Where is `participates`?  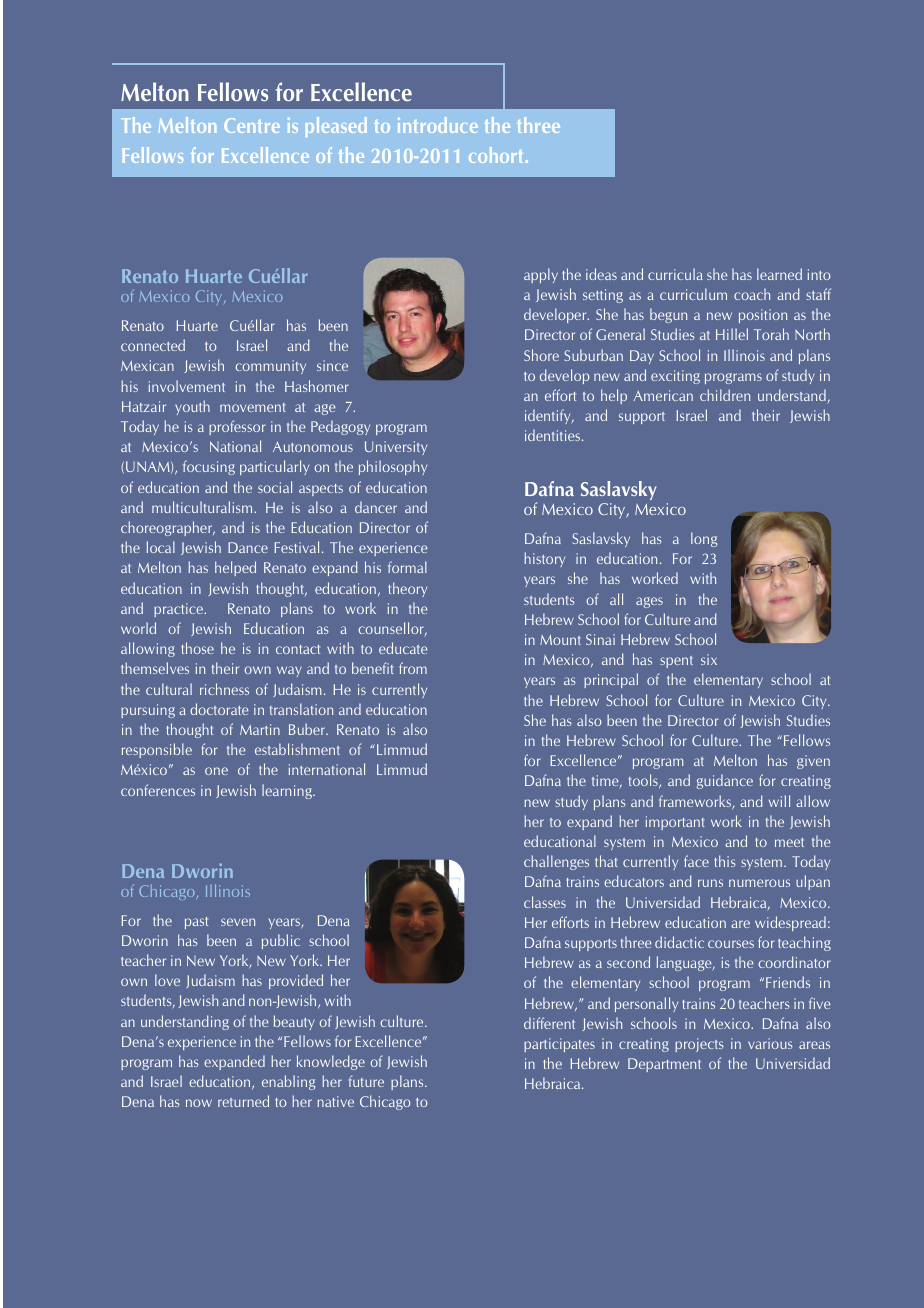
participates is located at coordinates (559, 1045).
